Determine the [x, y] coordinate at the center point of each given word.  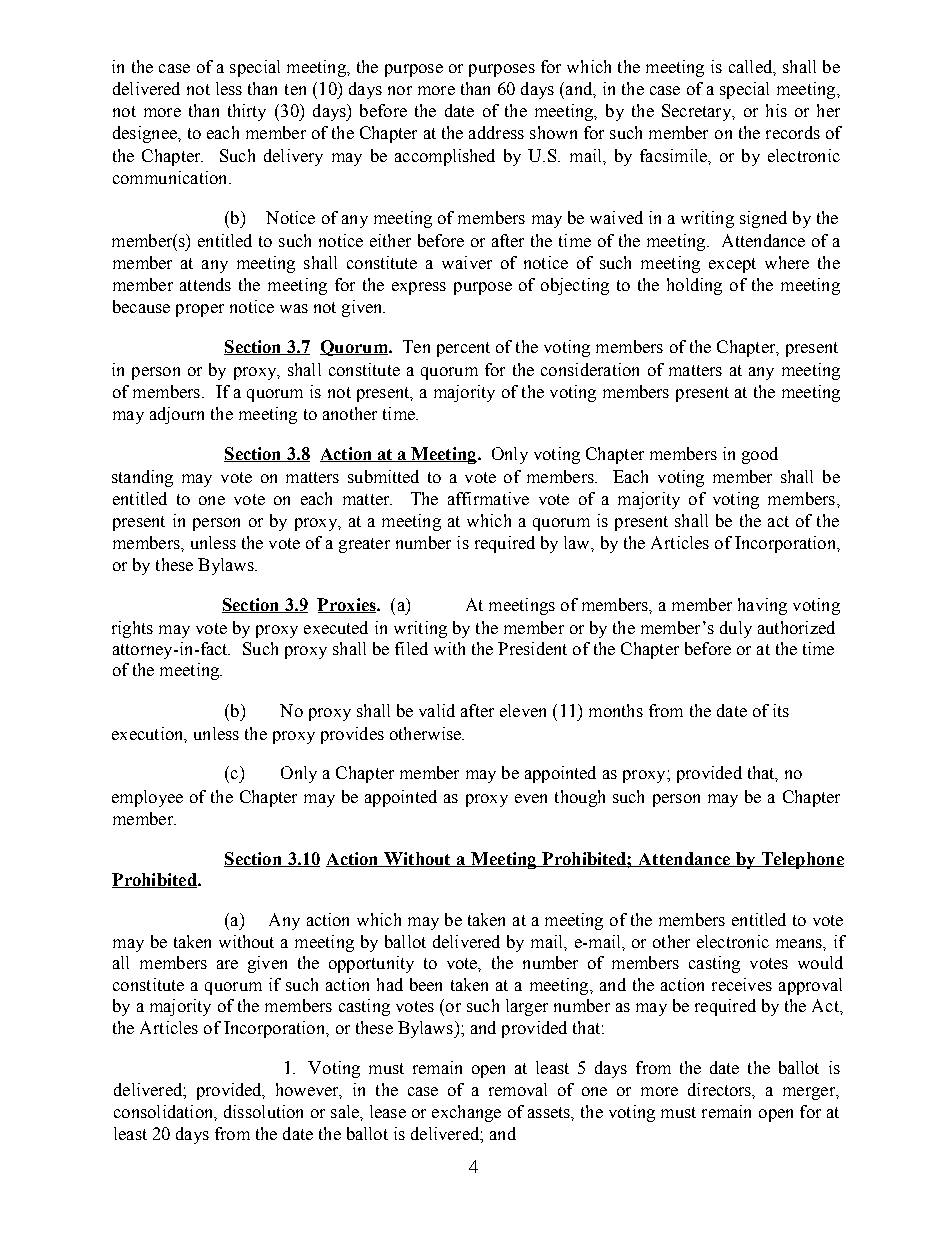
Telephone [801, 860]
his [776, 110]
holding [694, 286]
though [580, 798]
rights [132, 629]
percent [463, 349]
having [762, 606]
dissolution [263, 1111]
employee [147, 798]
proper [200, 310]
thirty [247, 112]
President [532, 648]
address [496, 132]
